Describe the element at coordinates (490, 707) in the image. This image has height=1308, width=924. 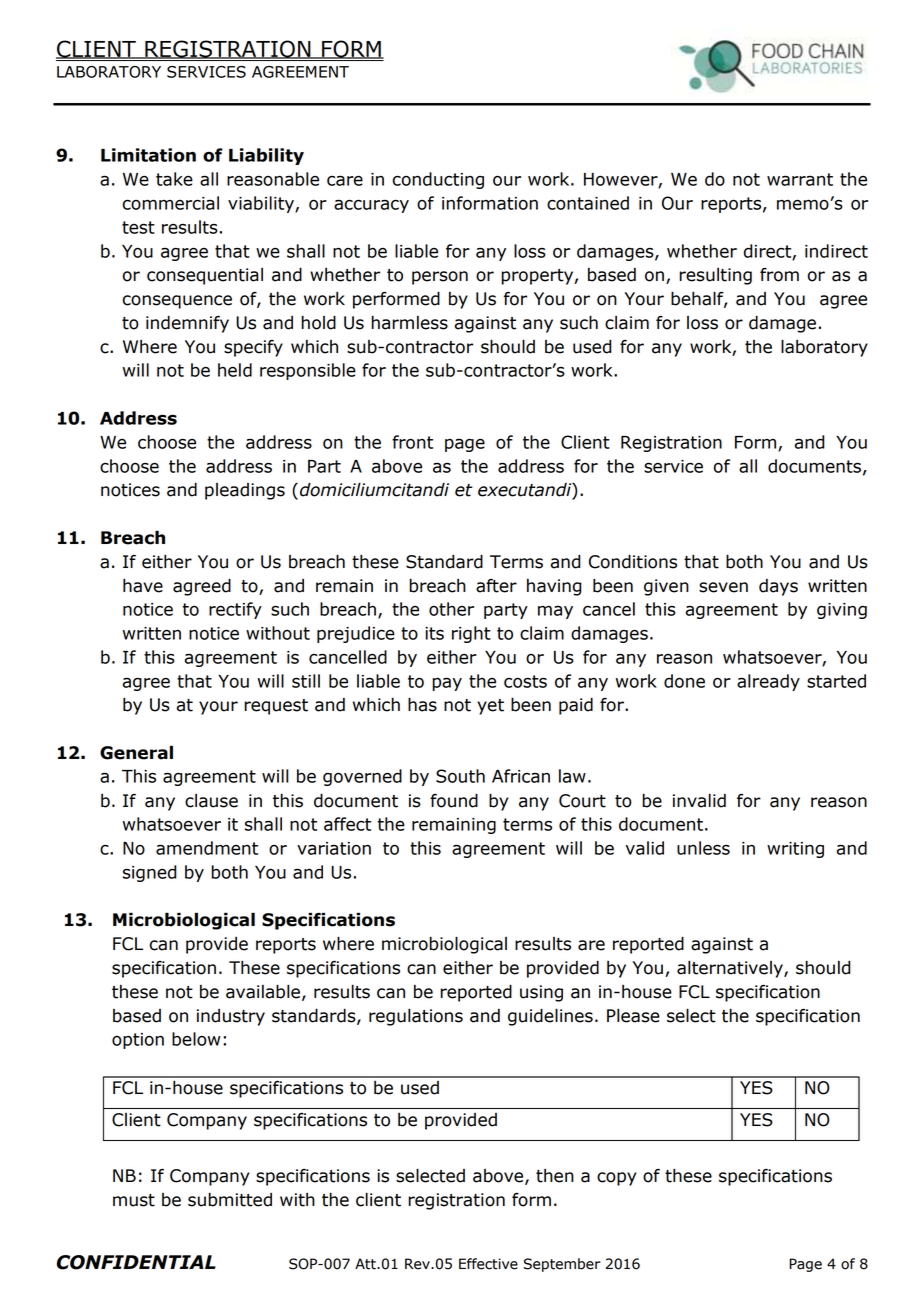
I see `yet` at that location.
